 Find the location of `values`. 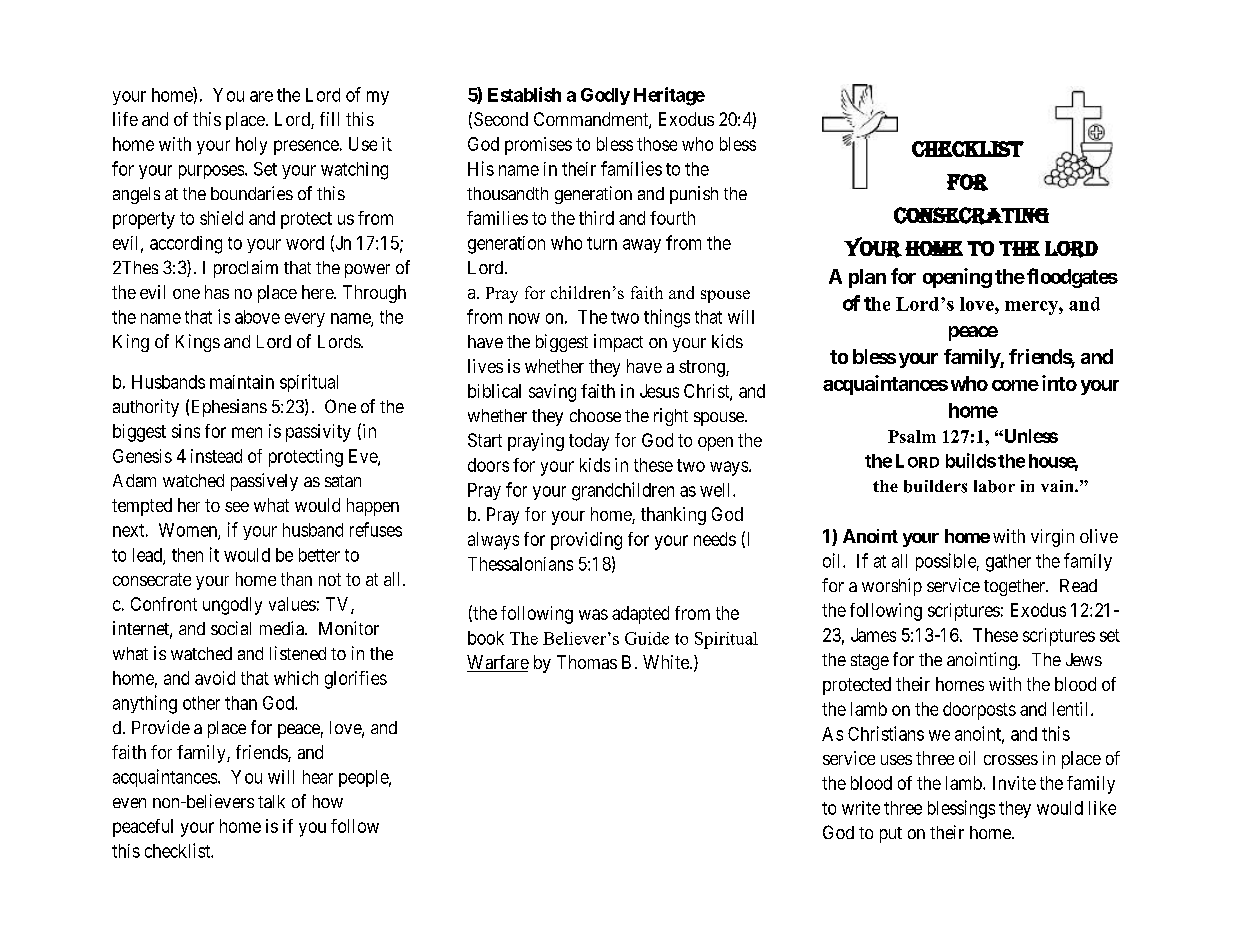

values is located at coordinates (292, 604).
